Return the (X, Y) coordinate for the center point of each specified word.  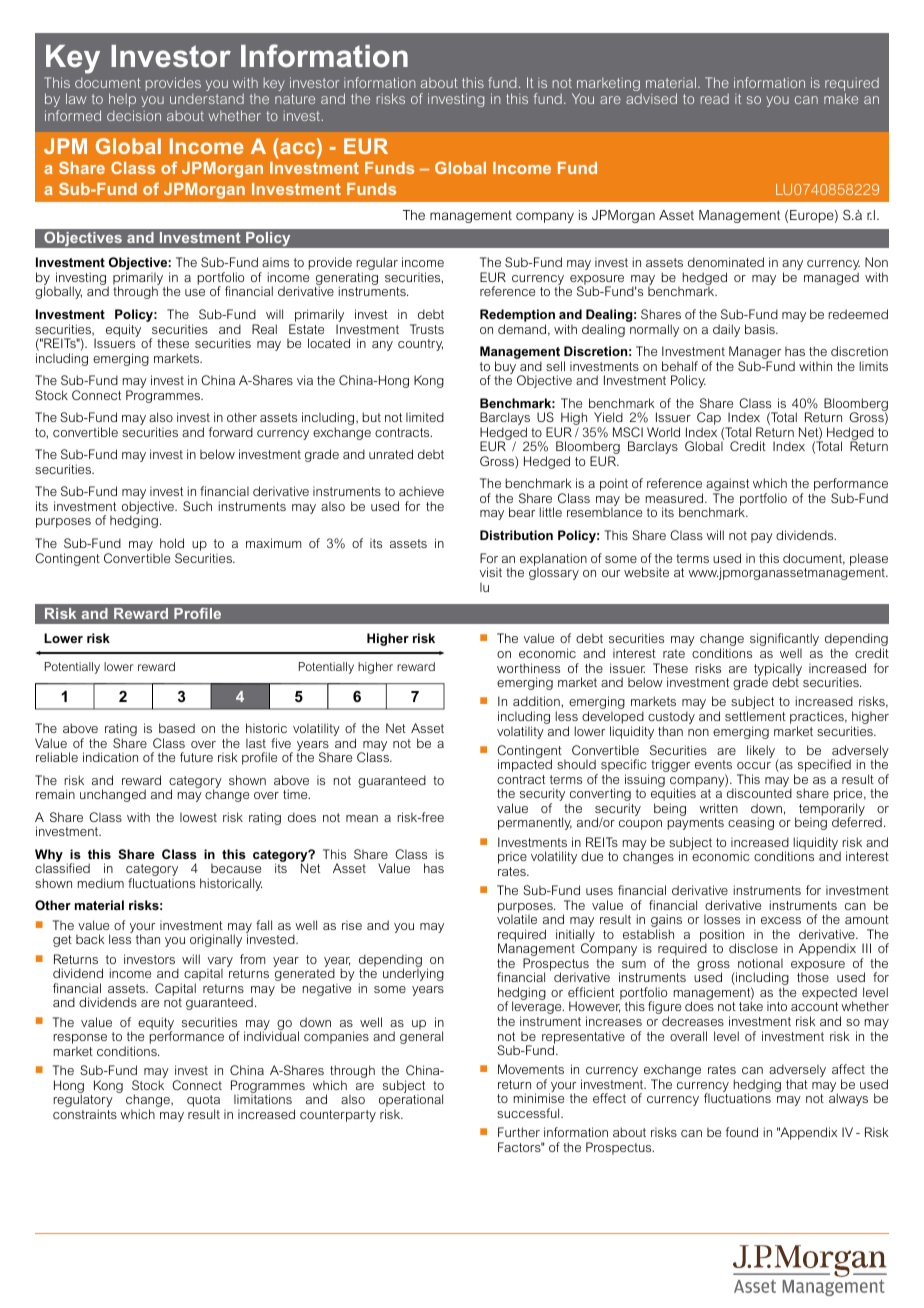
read (715, 99)
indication (110, 757)
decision (134, 115)
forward (231, 432)
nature (295, 99)
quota (203, 1102)
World (663, 432)
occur (754, 765)
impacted (525, 765)
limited (425, 417)
